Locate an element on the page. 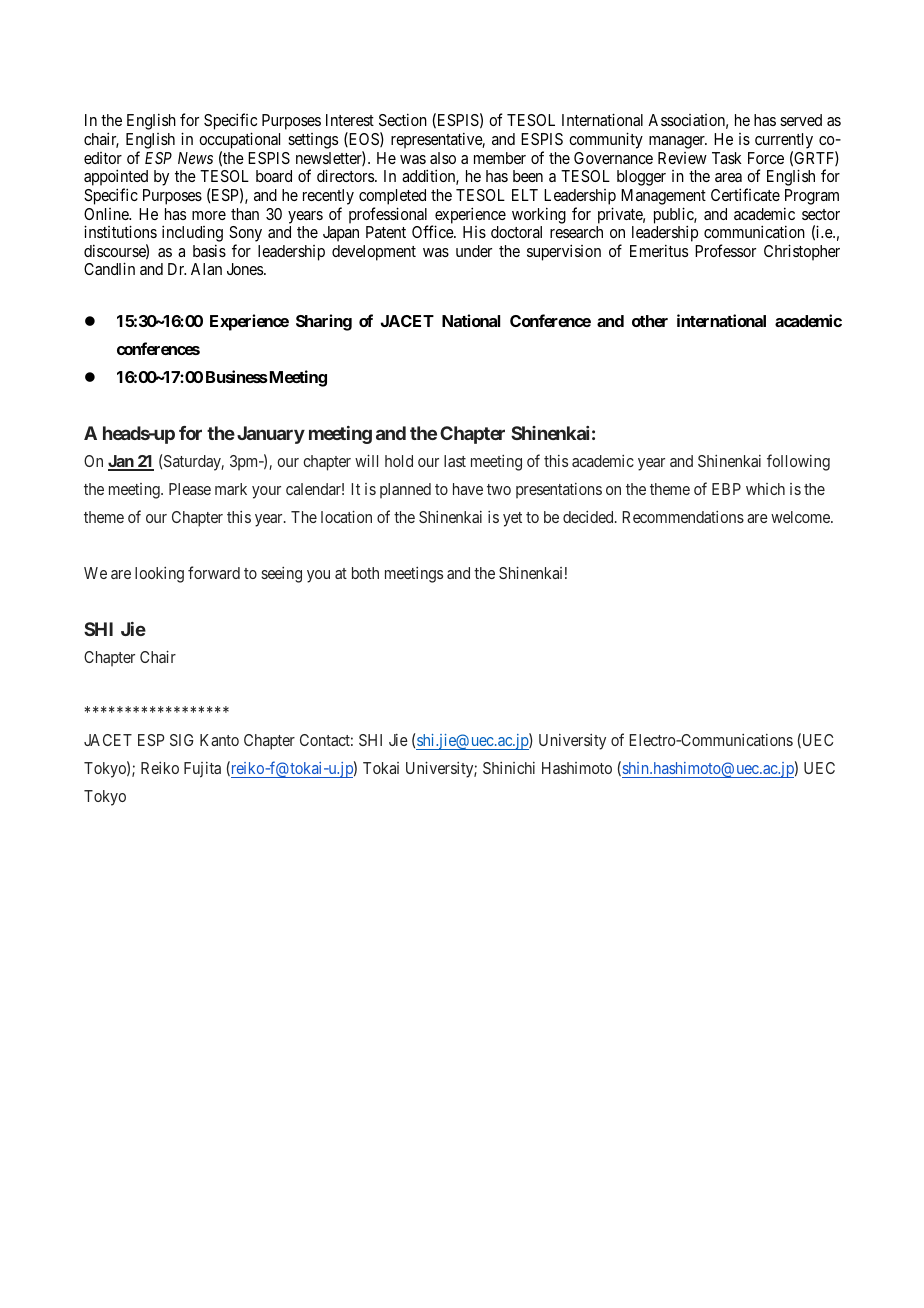  Alan is located at coordinates (206, 269).
